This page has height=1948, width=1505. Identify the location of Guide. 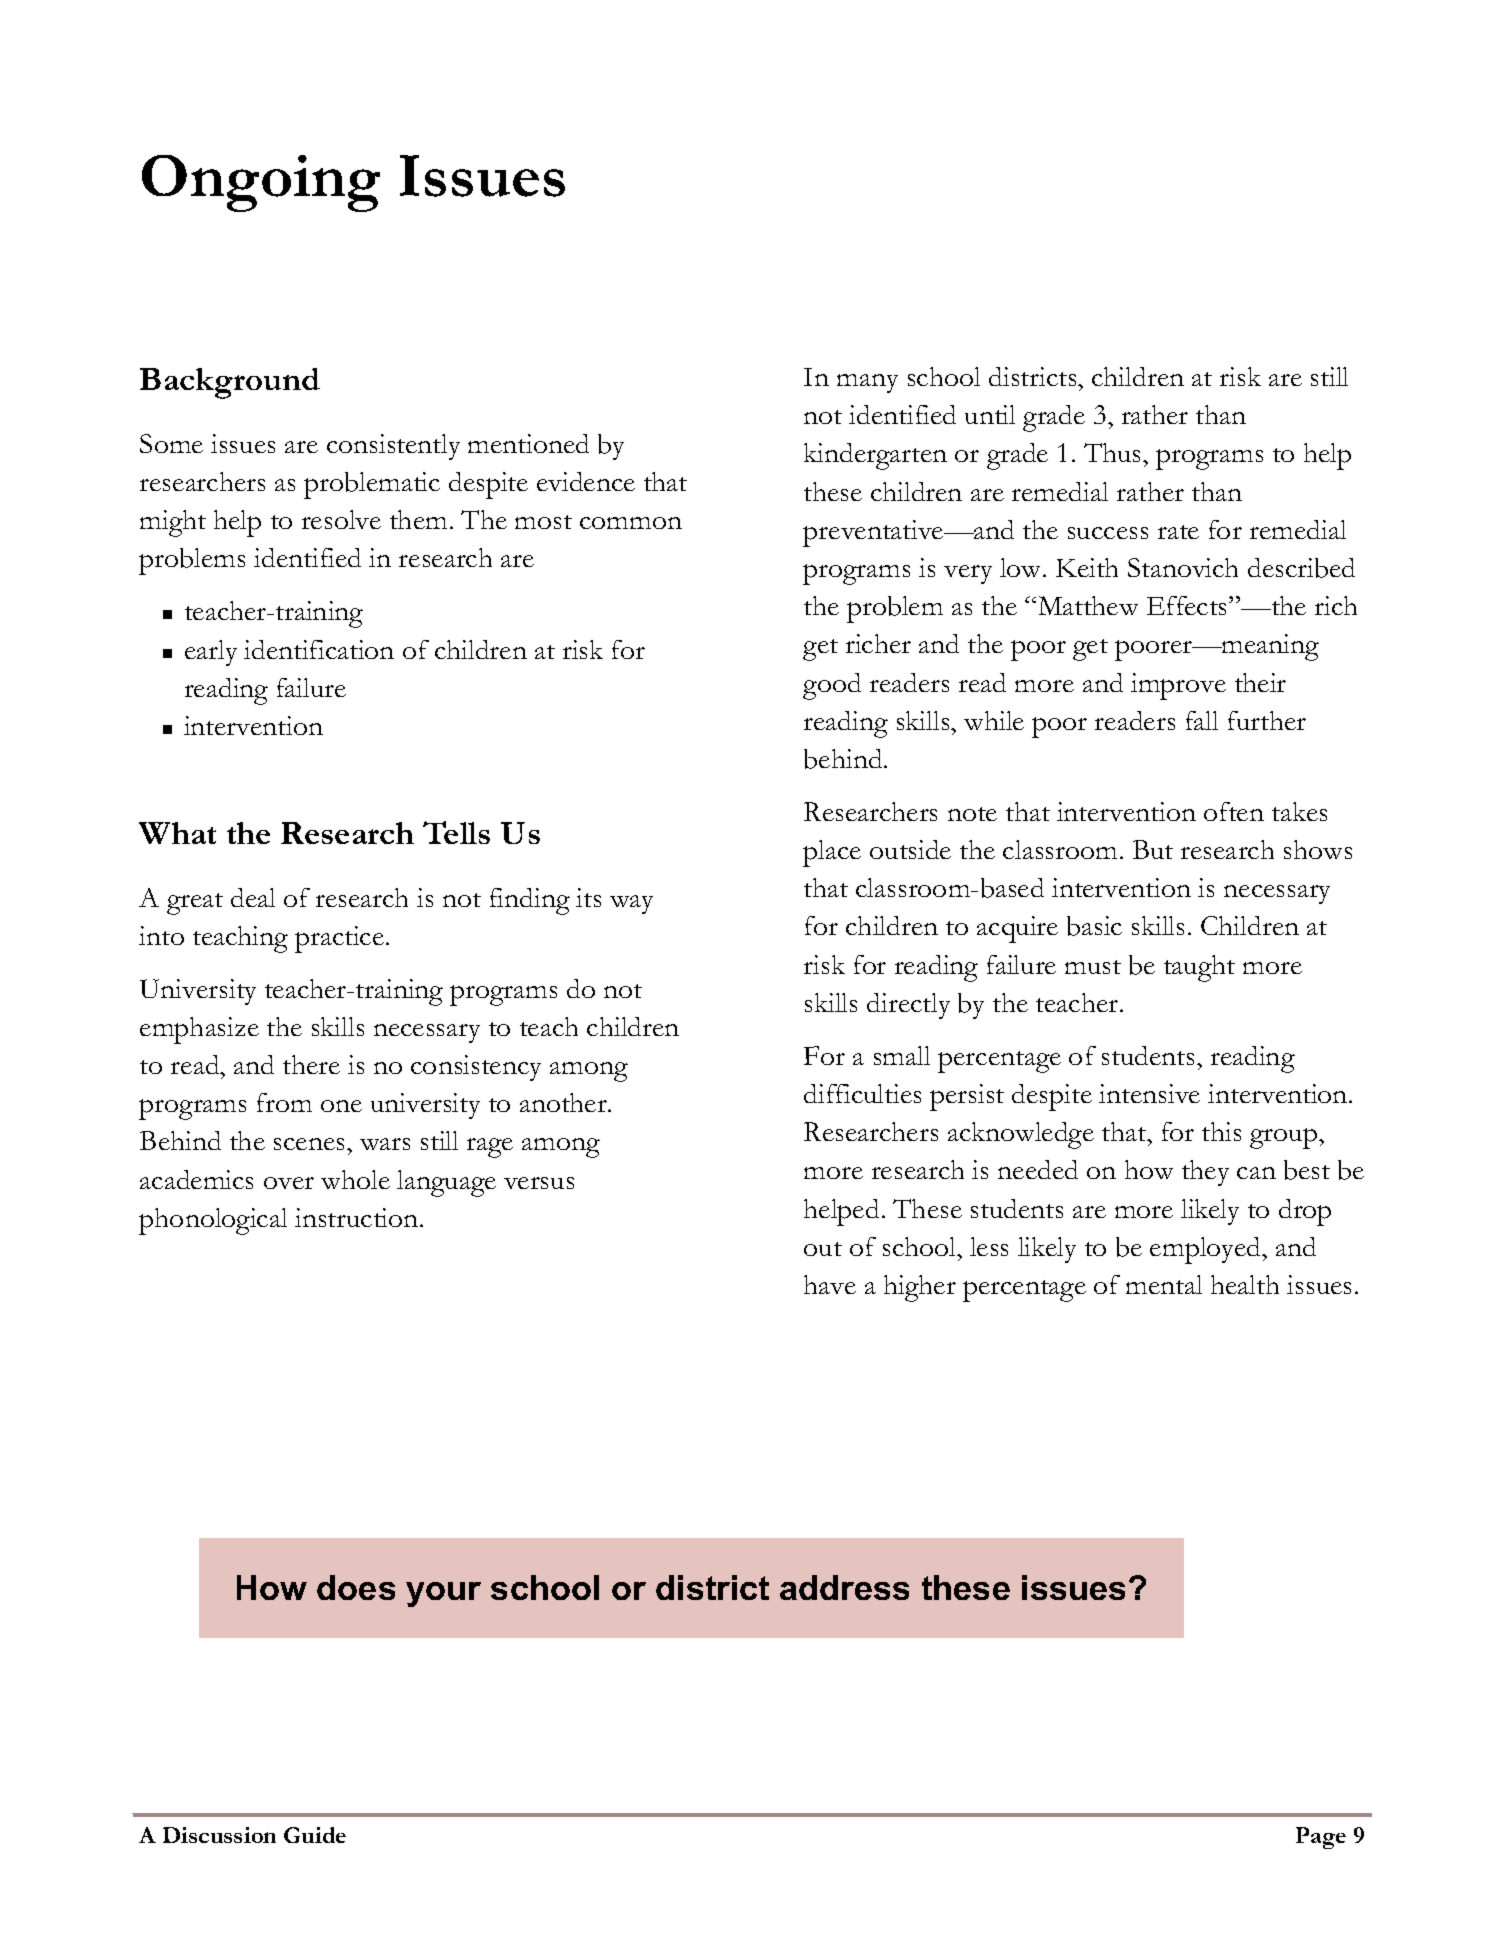
(315, 1835).
